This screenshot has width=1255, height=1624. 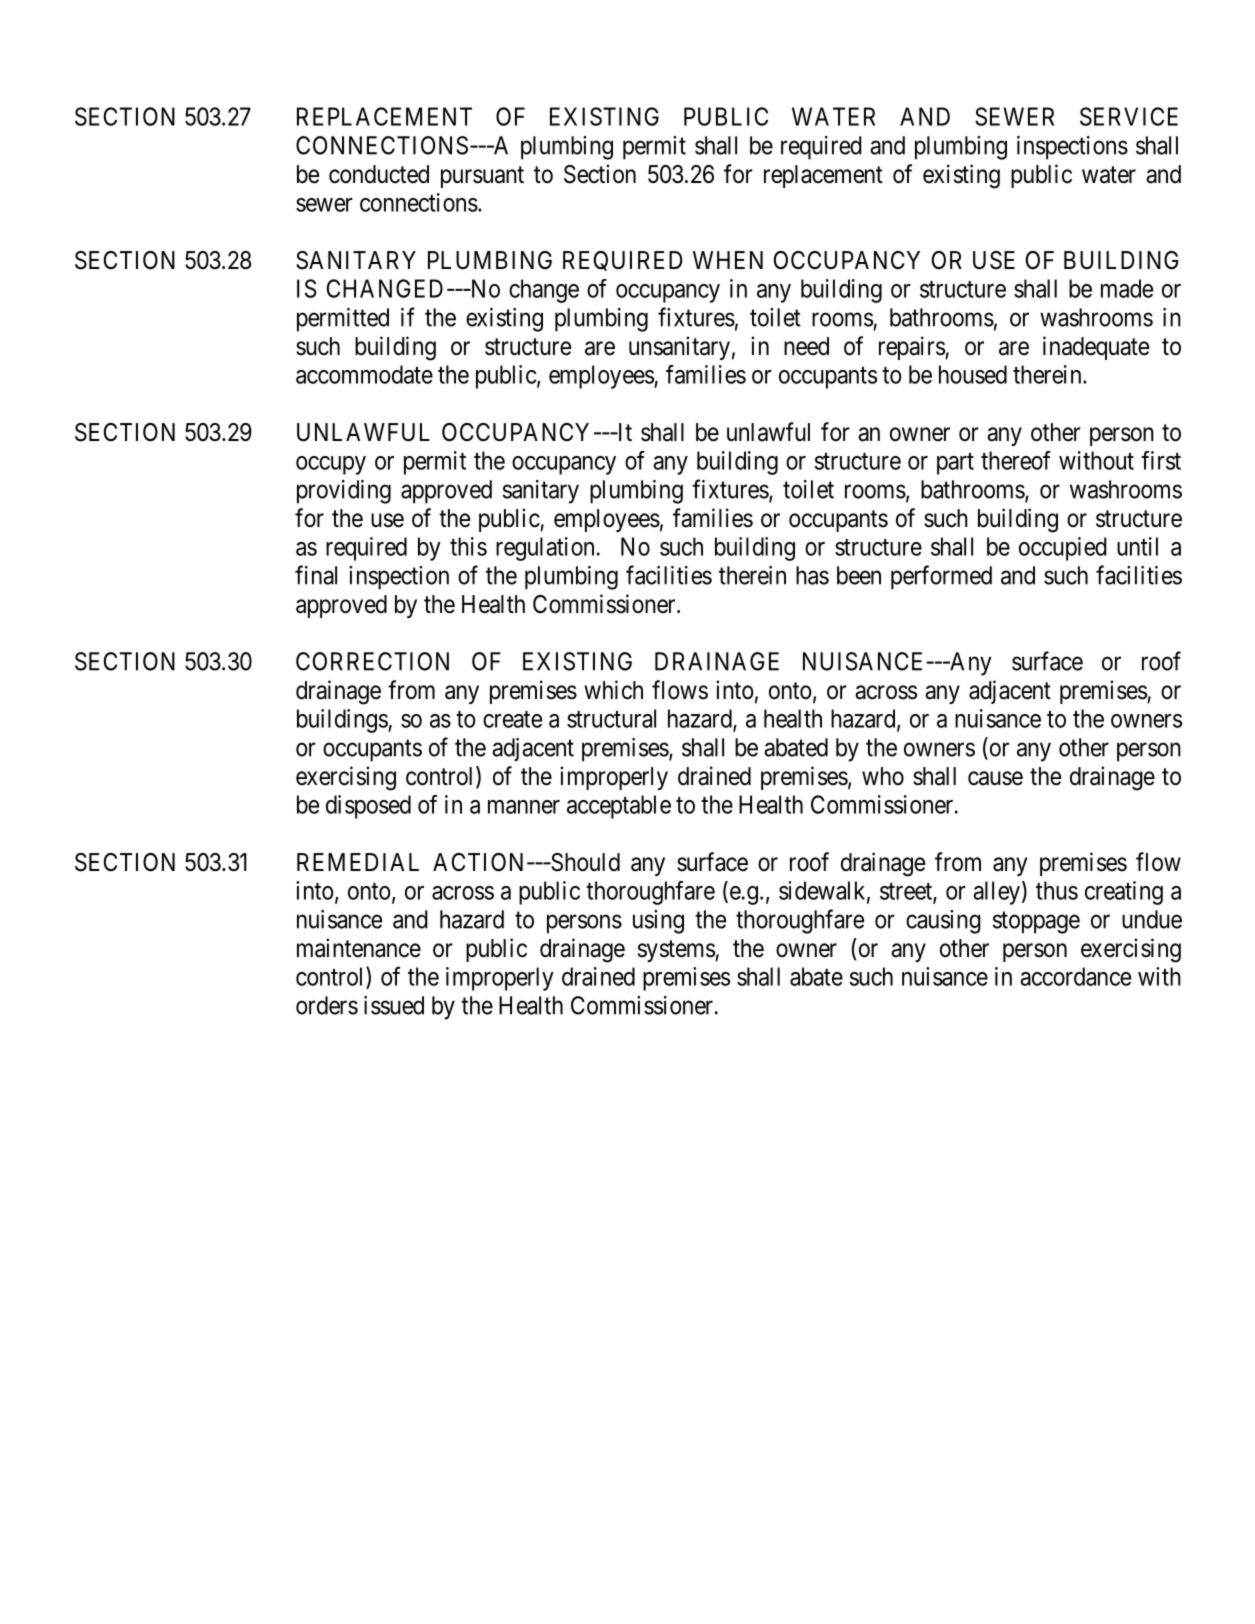 I want to click on been, so click(x=859, y=575).
